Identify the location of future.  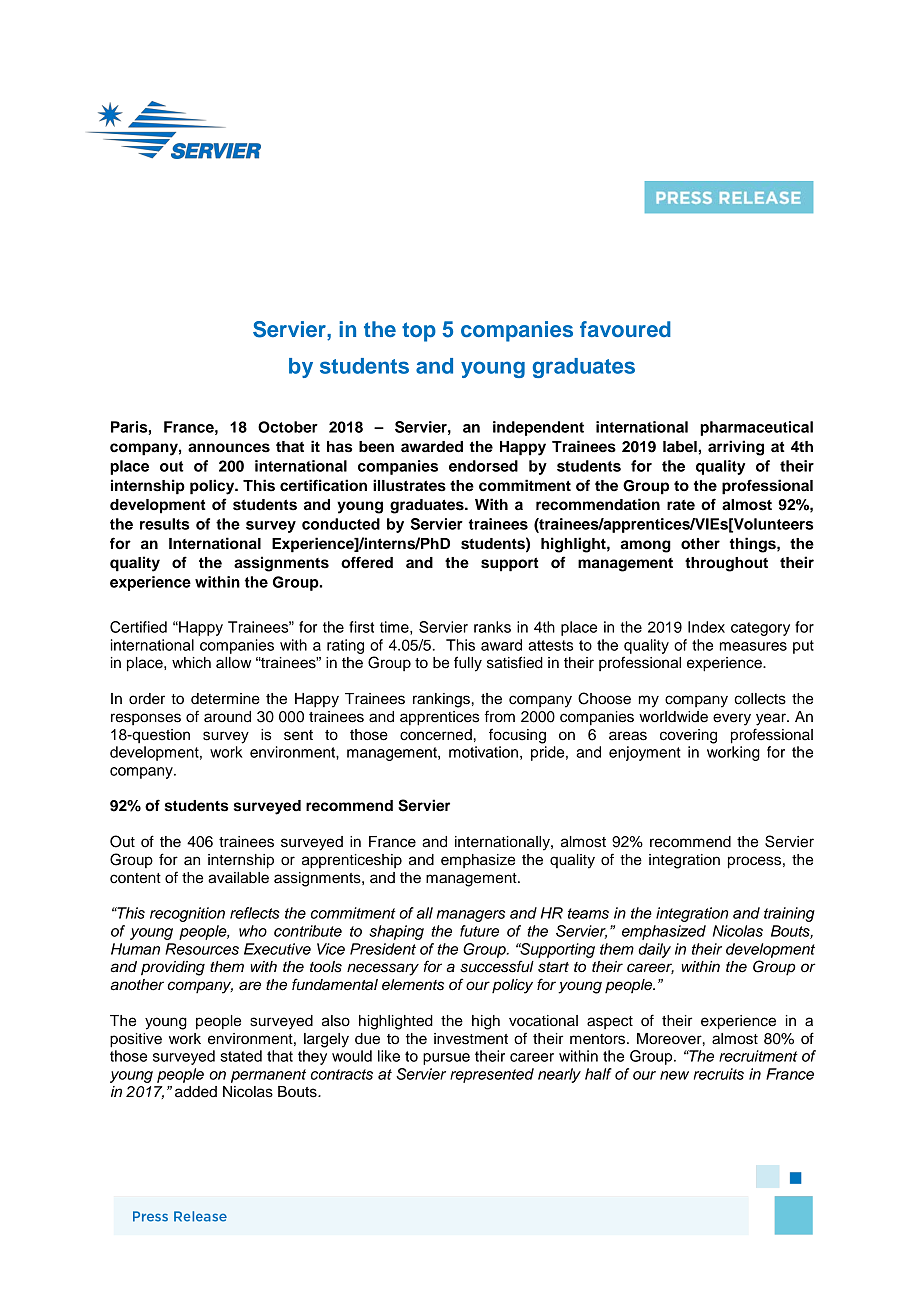
(479, 931).
